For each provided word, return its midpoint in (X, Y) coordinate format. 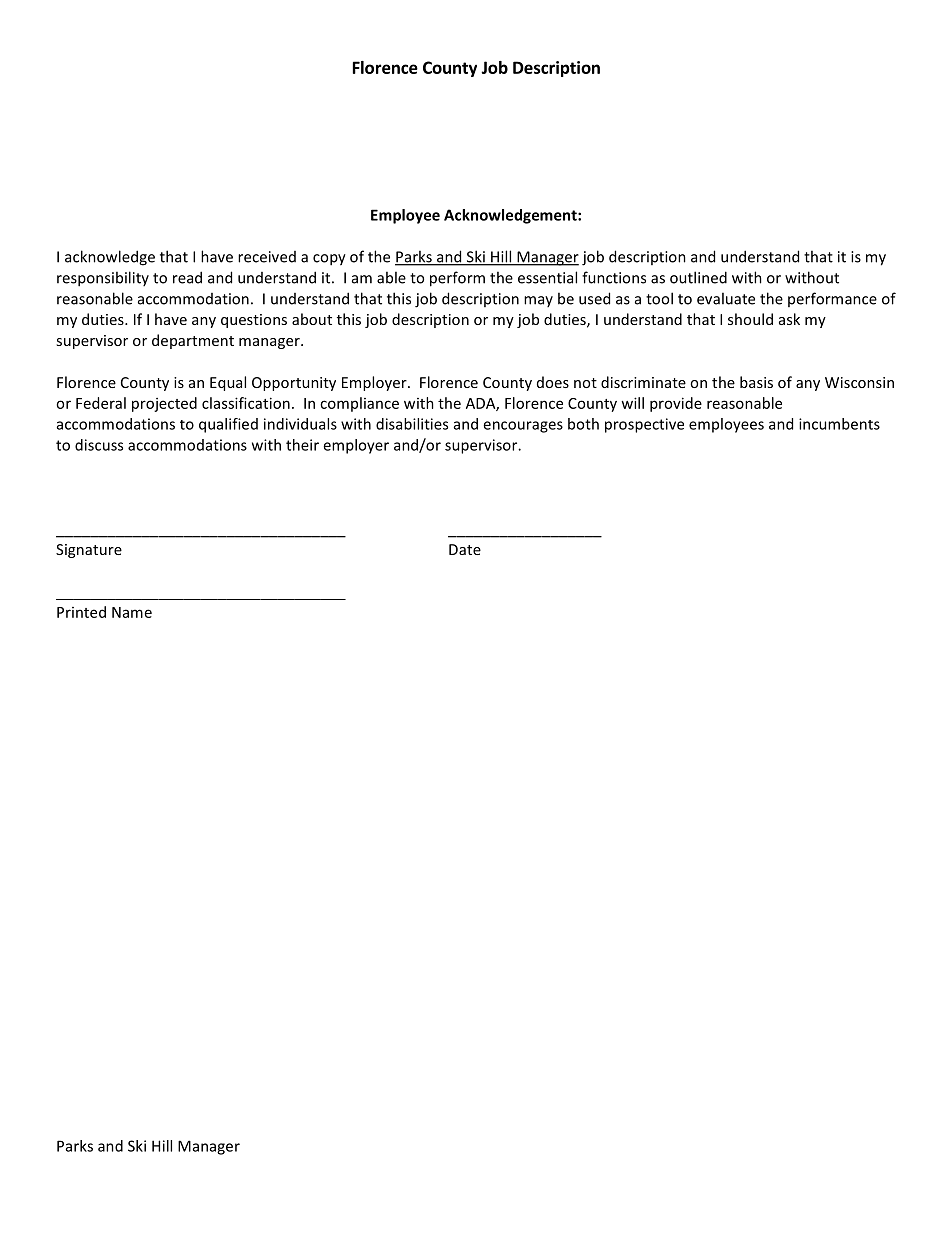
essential (547, 277)
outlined (698, 277)
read (187, 277)
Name (132, 612)
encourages (523, 427)
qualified (228, 425)
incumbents (839, 424)
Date (465, 549)
